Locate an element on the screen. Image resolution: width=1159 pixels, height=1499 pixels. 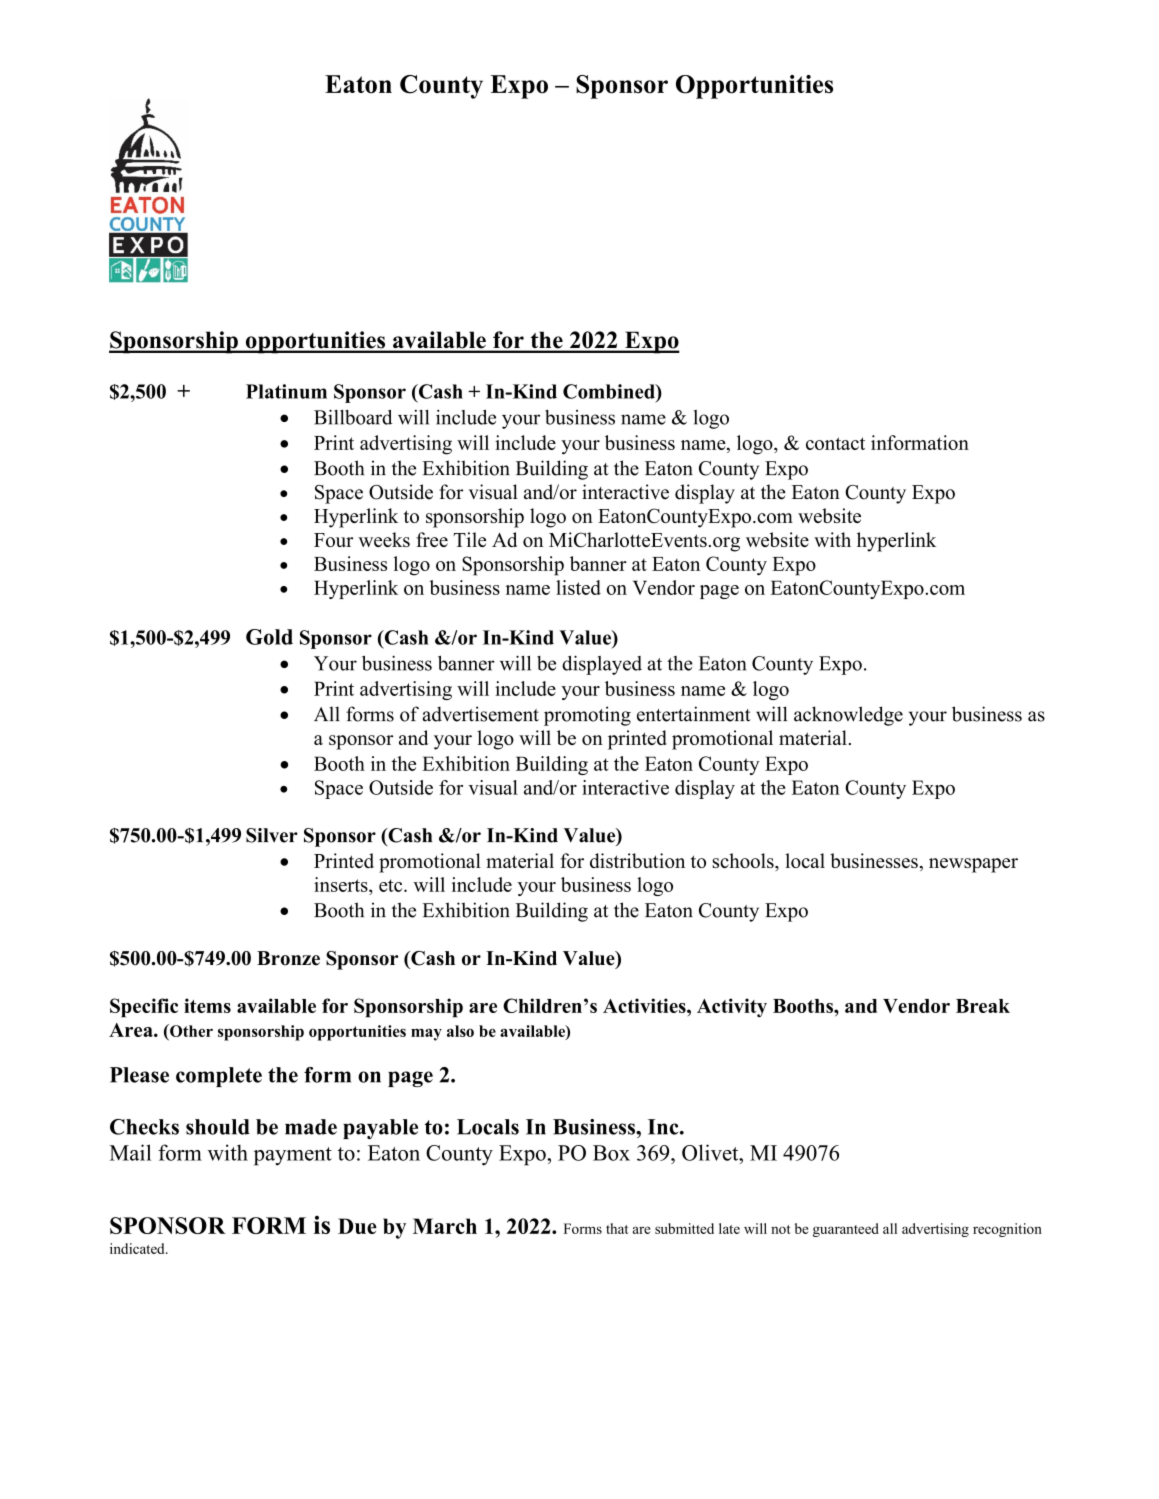
Silver is located at coordinates (272, 835).
